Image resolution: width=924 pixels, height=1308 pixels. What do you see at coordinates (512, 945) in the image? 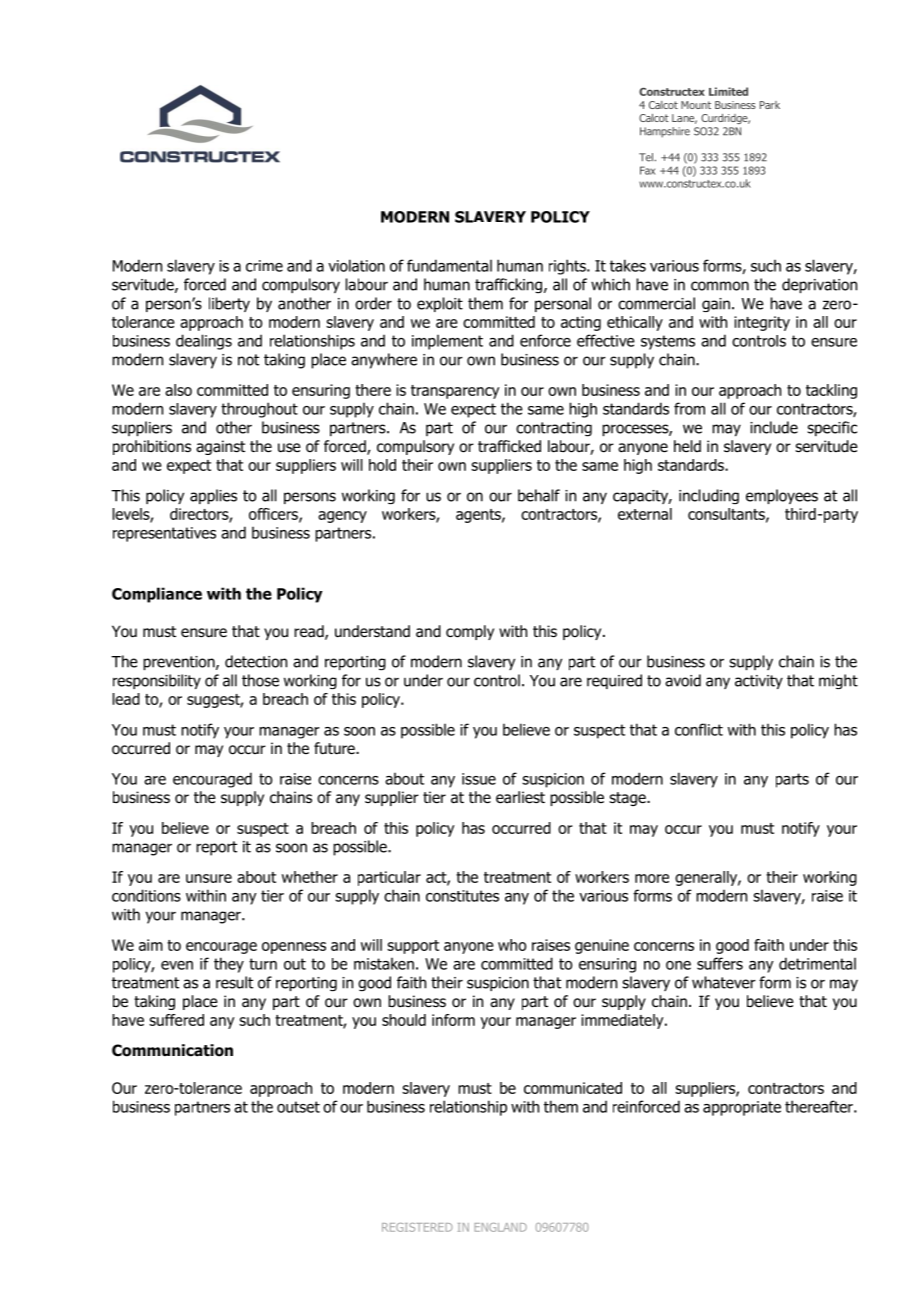
I see `who` at bounding box center [512, 945].
